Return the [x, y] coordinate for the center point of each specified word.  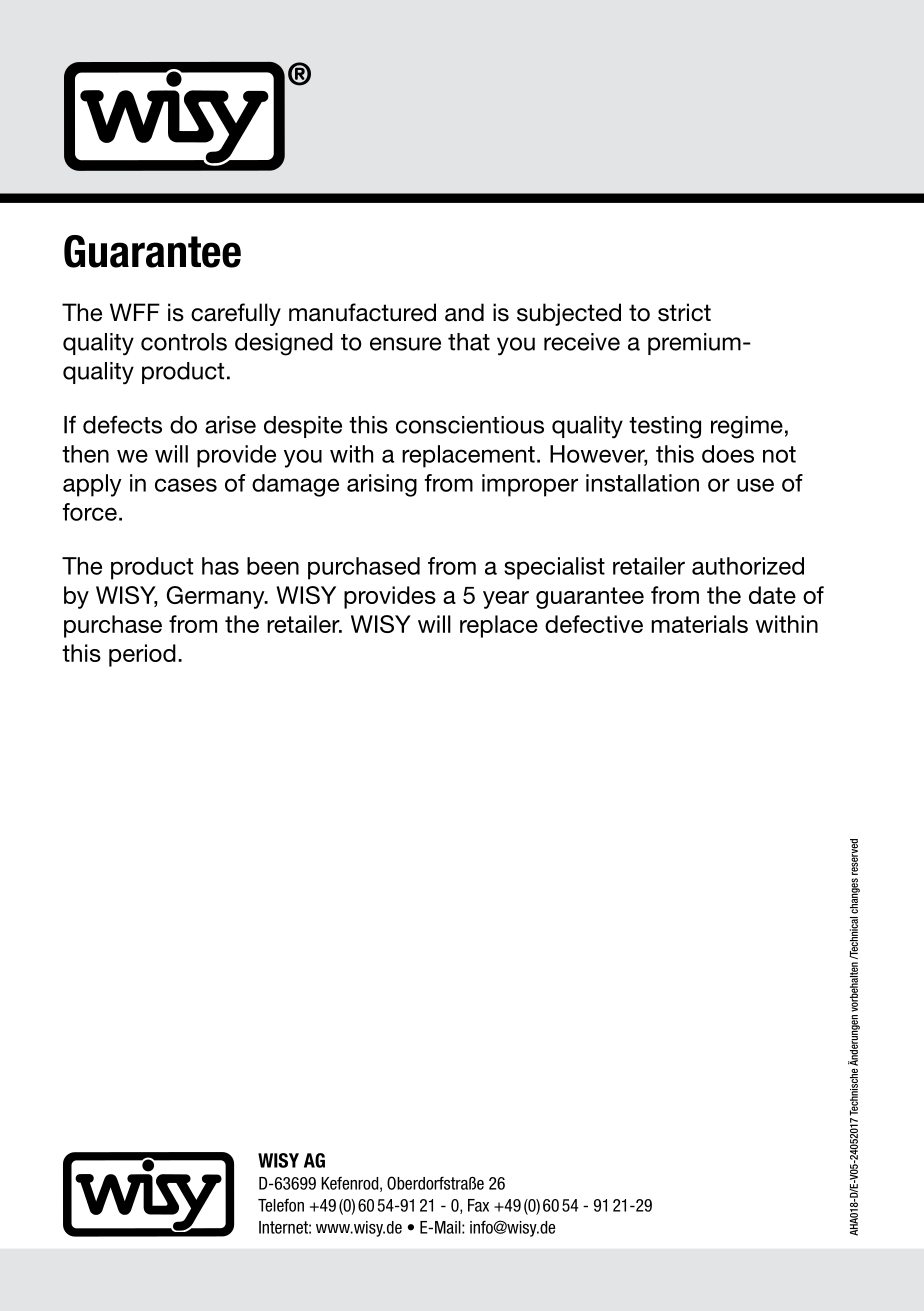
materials [699, 624]
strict [684, 312]
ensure [405, 344]
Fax [478, 1205]
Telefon [281, 1205]
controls [184, 342]
